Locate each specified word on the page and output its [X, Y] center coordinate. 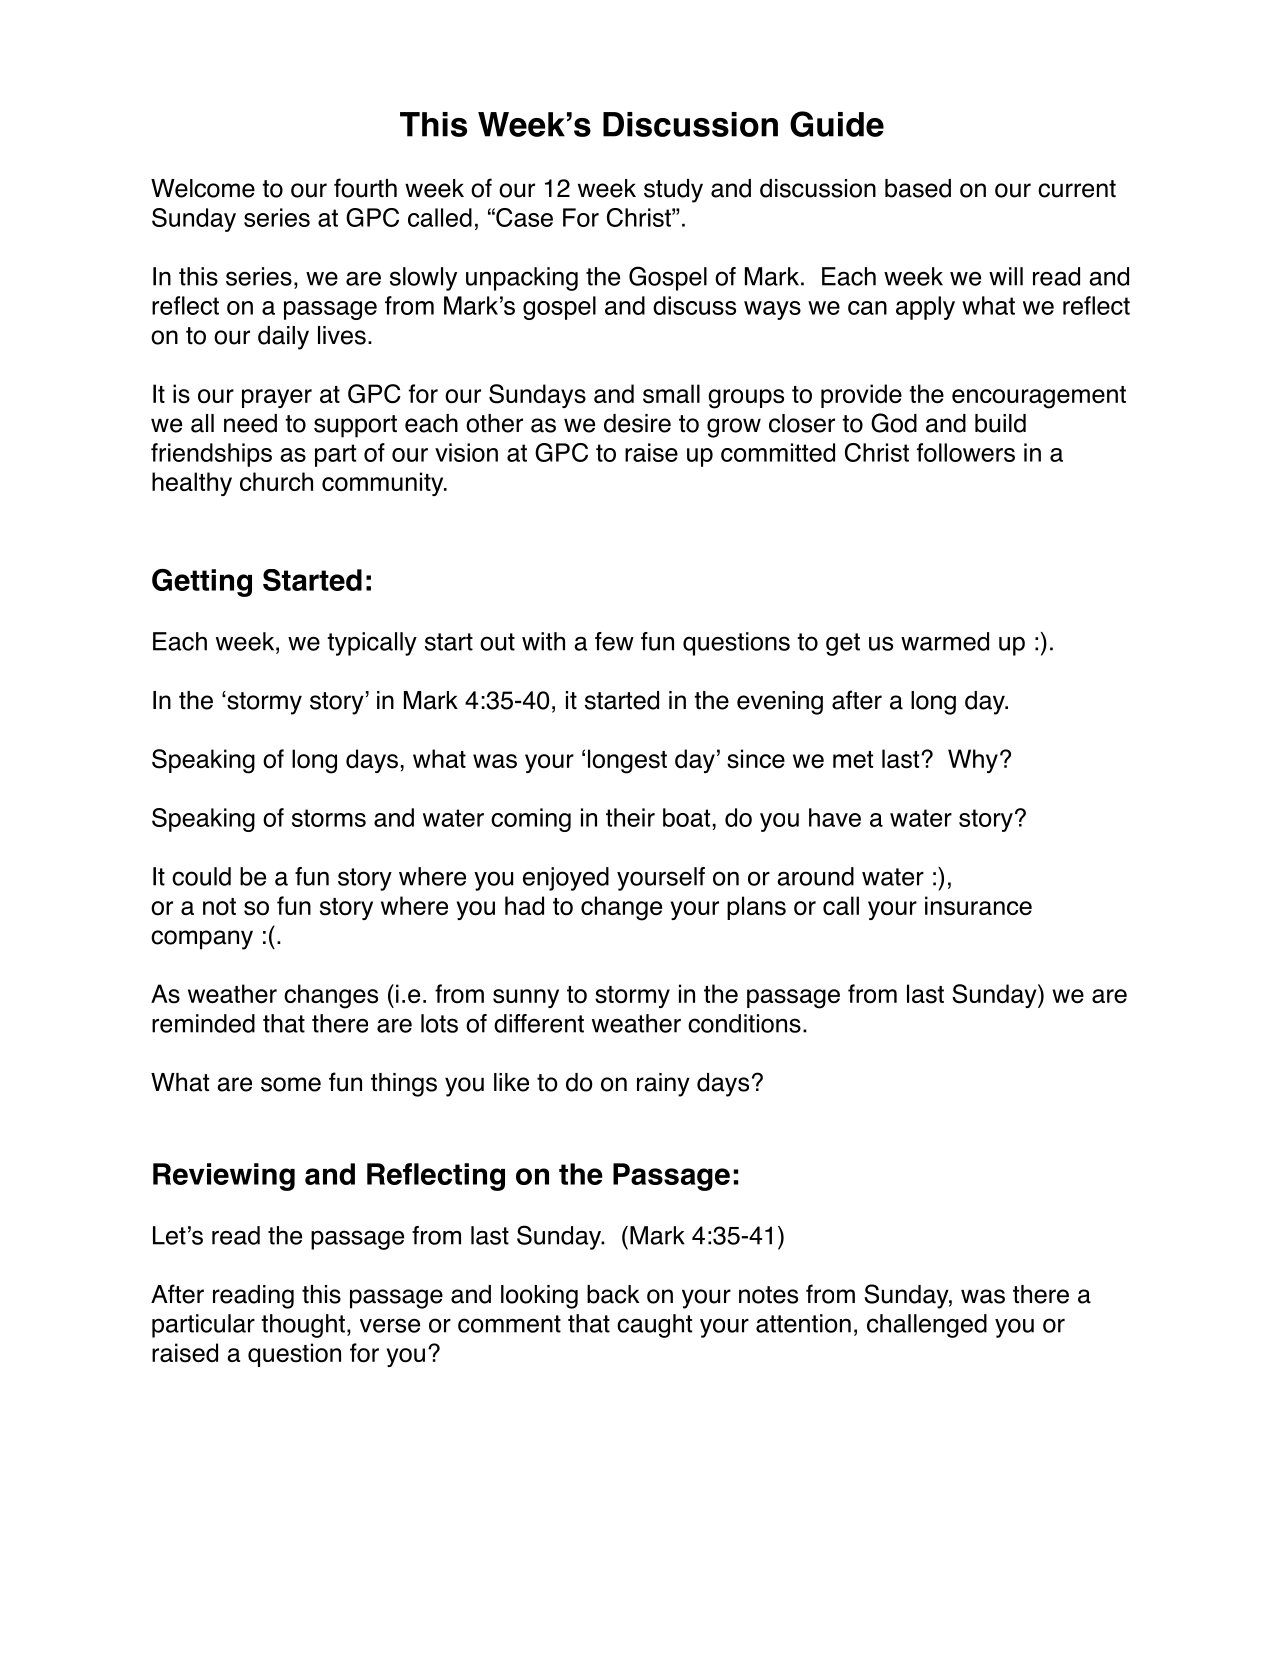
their [630, 817]
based [918, 188]
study [673, 191]
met [853, 760]
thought [303, 1326]
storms [329, 818]
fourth [365, 188]
